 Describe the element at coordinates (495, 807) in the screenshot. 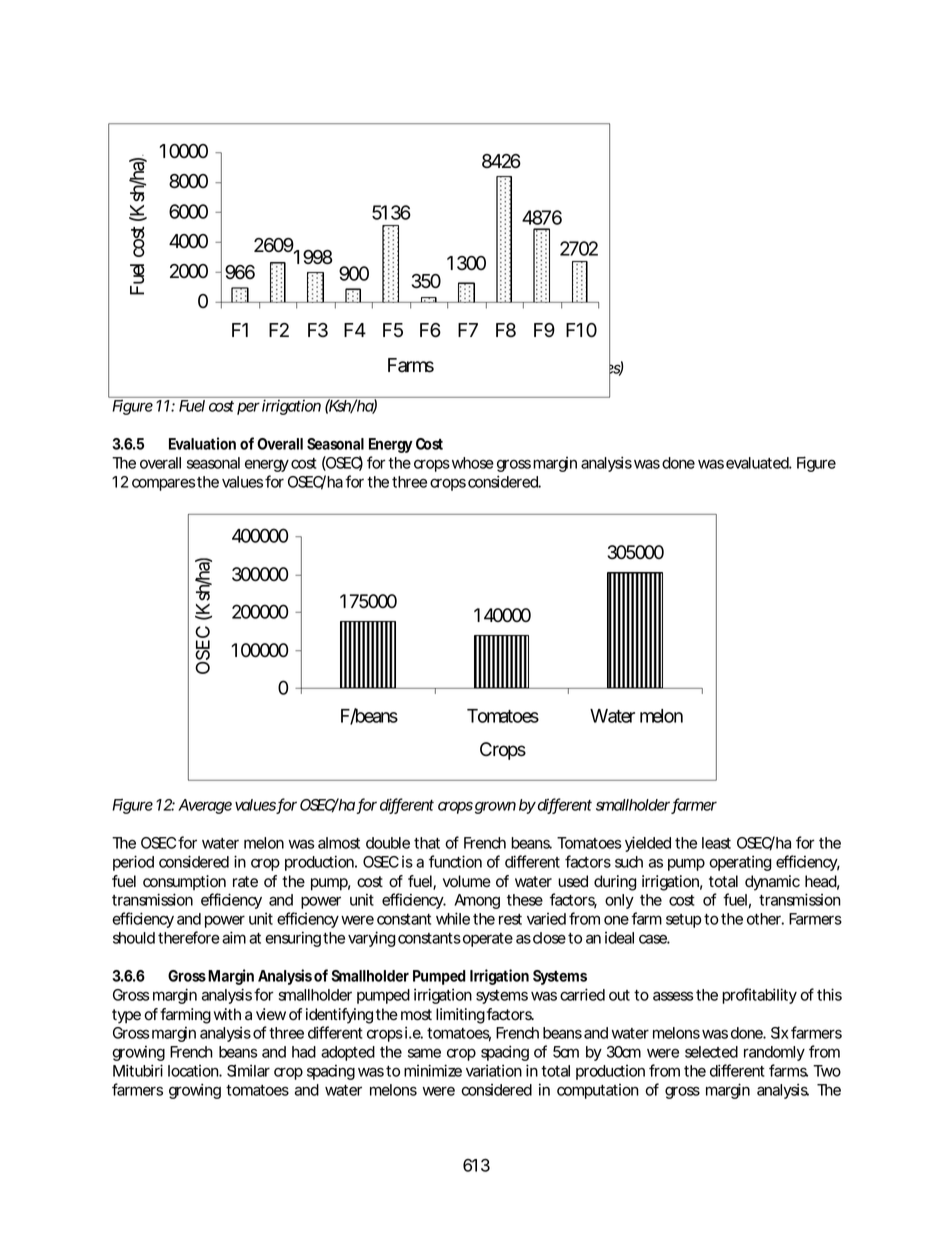

I see `grown` at that location.
